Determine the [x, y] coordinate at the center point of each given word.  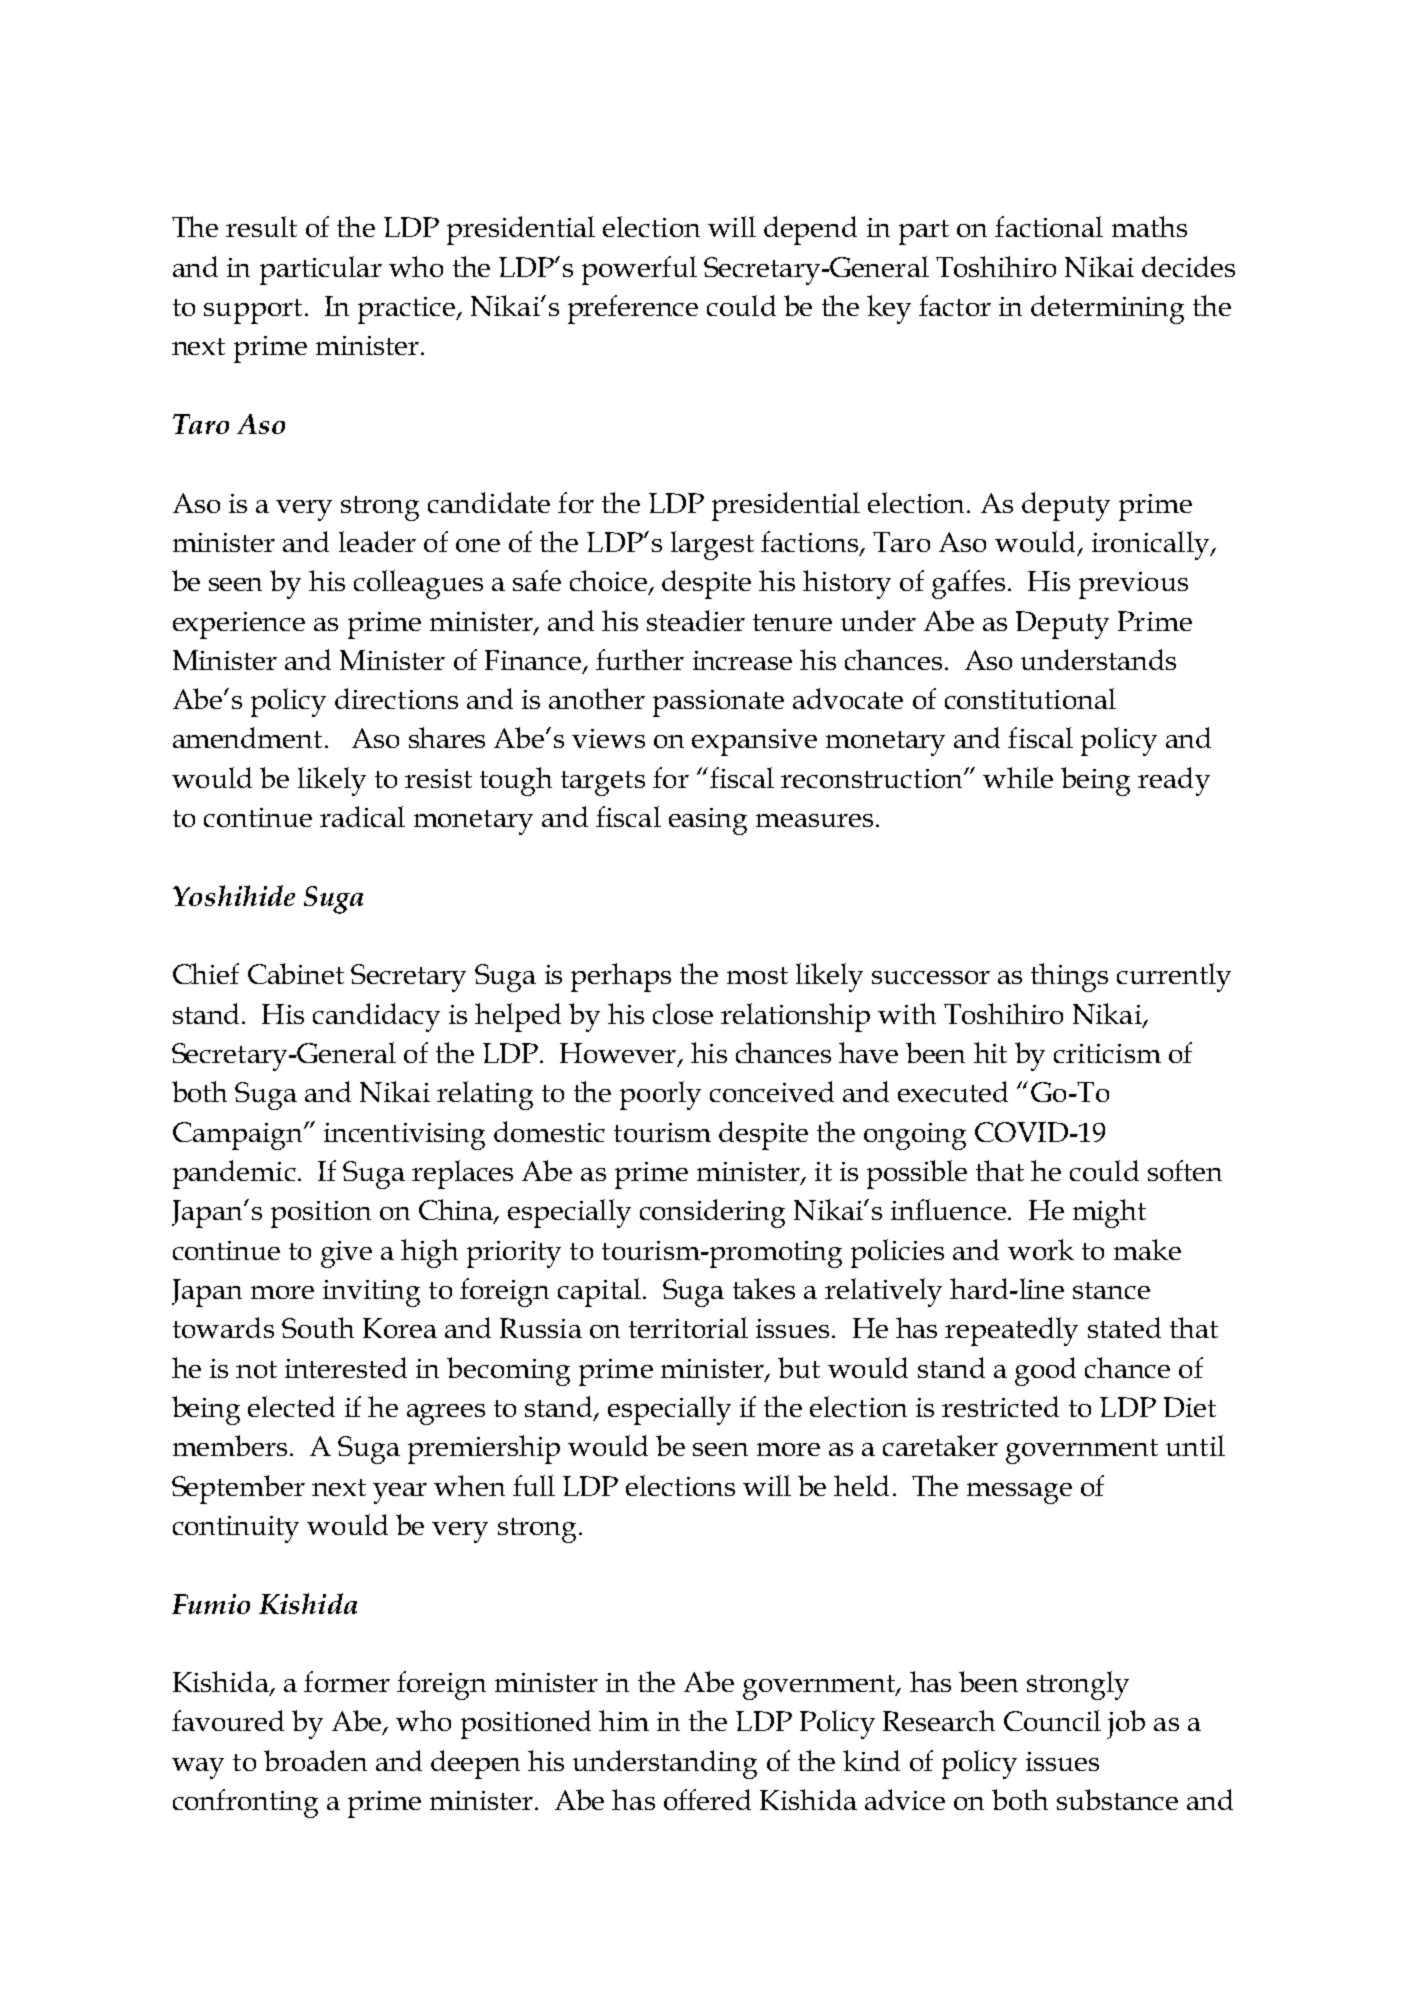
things [1069, 977]
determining [1107, 309]
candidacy [376, 1017]
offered [707, 1799]
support [253, 311]
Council [1052, 1720]
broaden [315, 1760]
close [683, 1013]
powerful [639, 270]
